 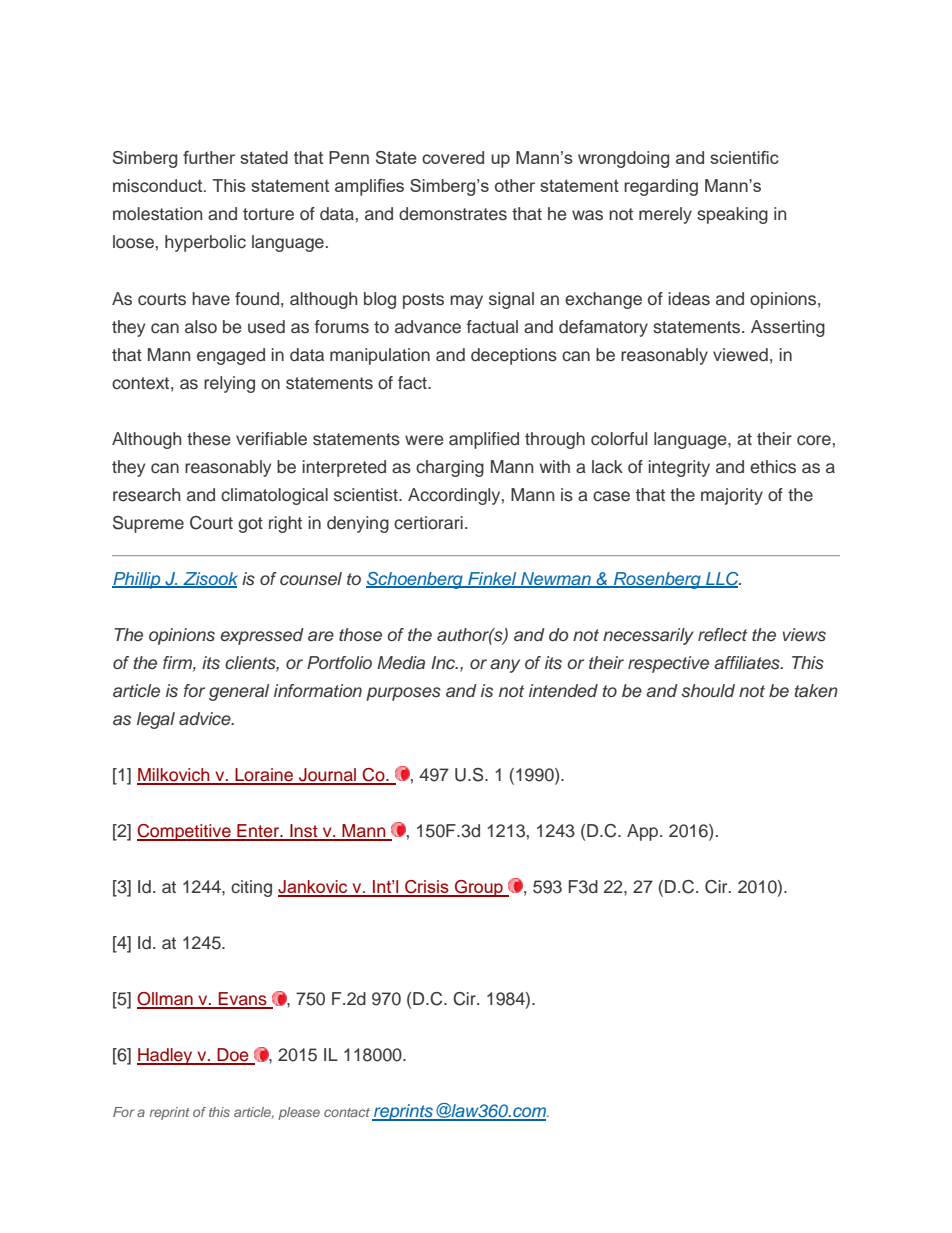 I want to click on Doe, so click(x=233, y=1056).
